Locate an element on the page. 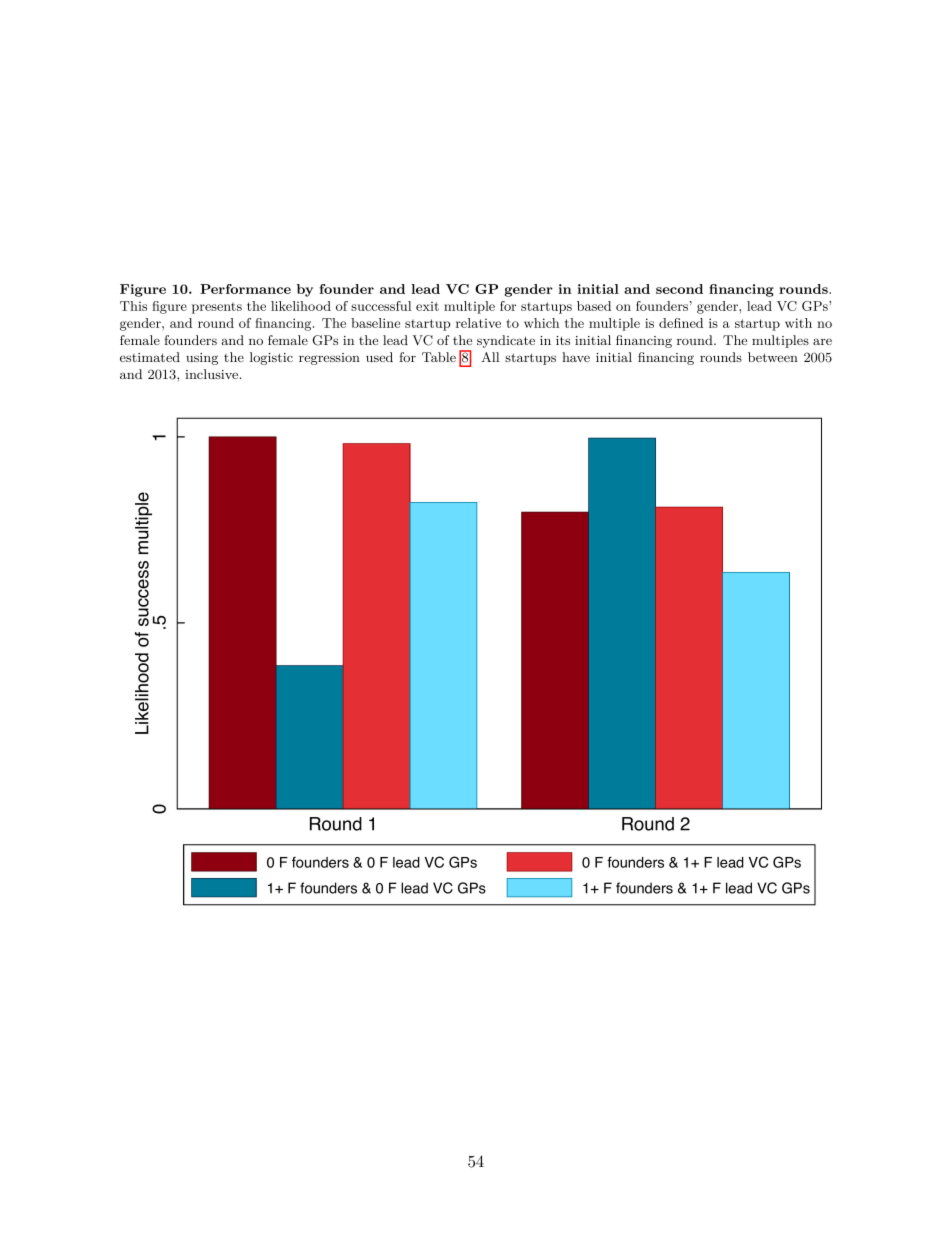 The width and height of the document is (952, 1233). All is located at coordinates (490, 357).
